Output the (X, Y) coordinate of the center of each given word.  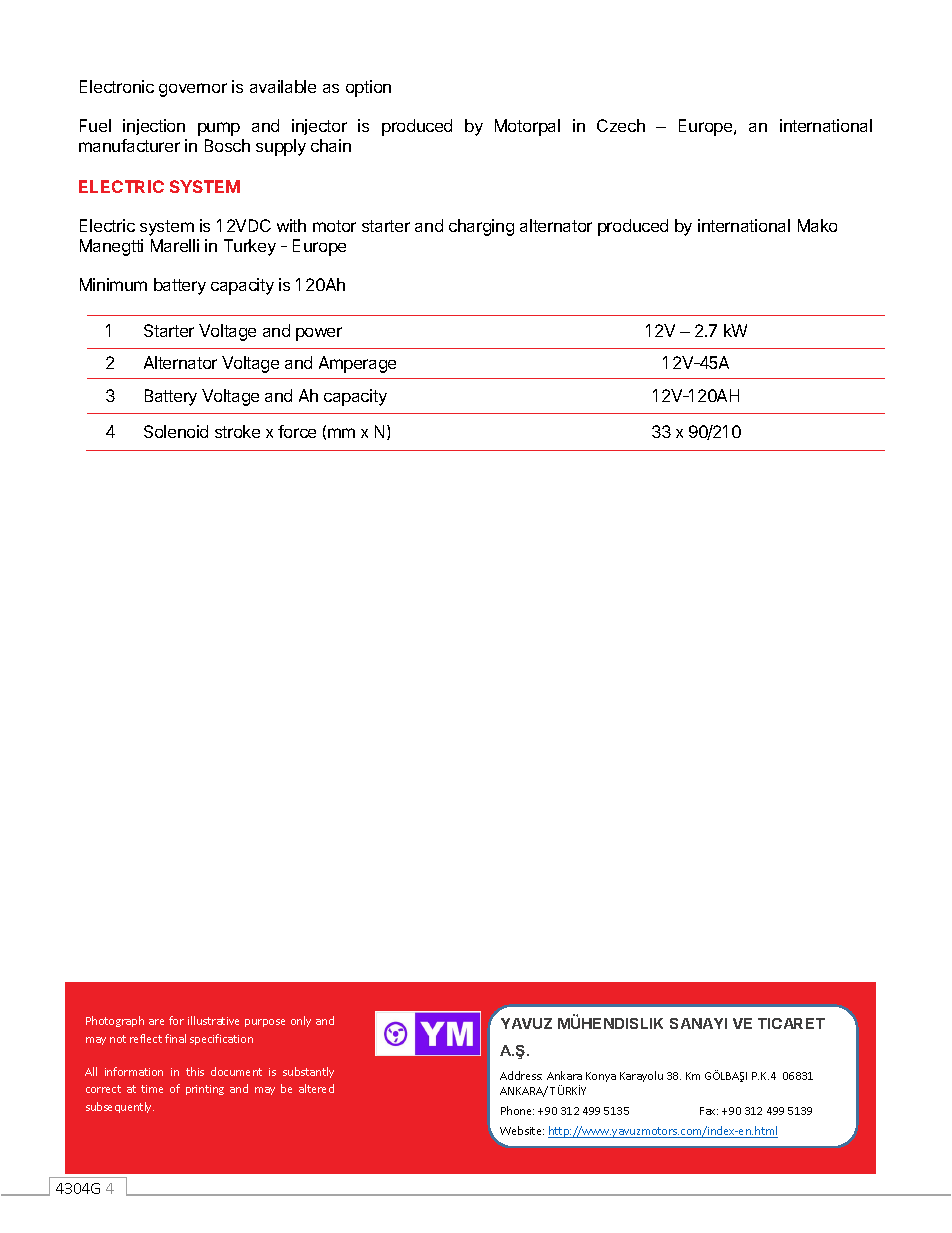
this (195, 1071)
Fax (709, 1111)
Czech (621, 125)
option (368, 88)
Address (521, 1075)
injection (154, 127)
